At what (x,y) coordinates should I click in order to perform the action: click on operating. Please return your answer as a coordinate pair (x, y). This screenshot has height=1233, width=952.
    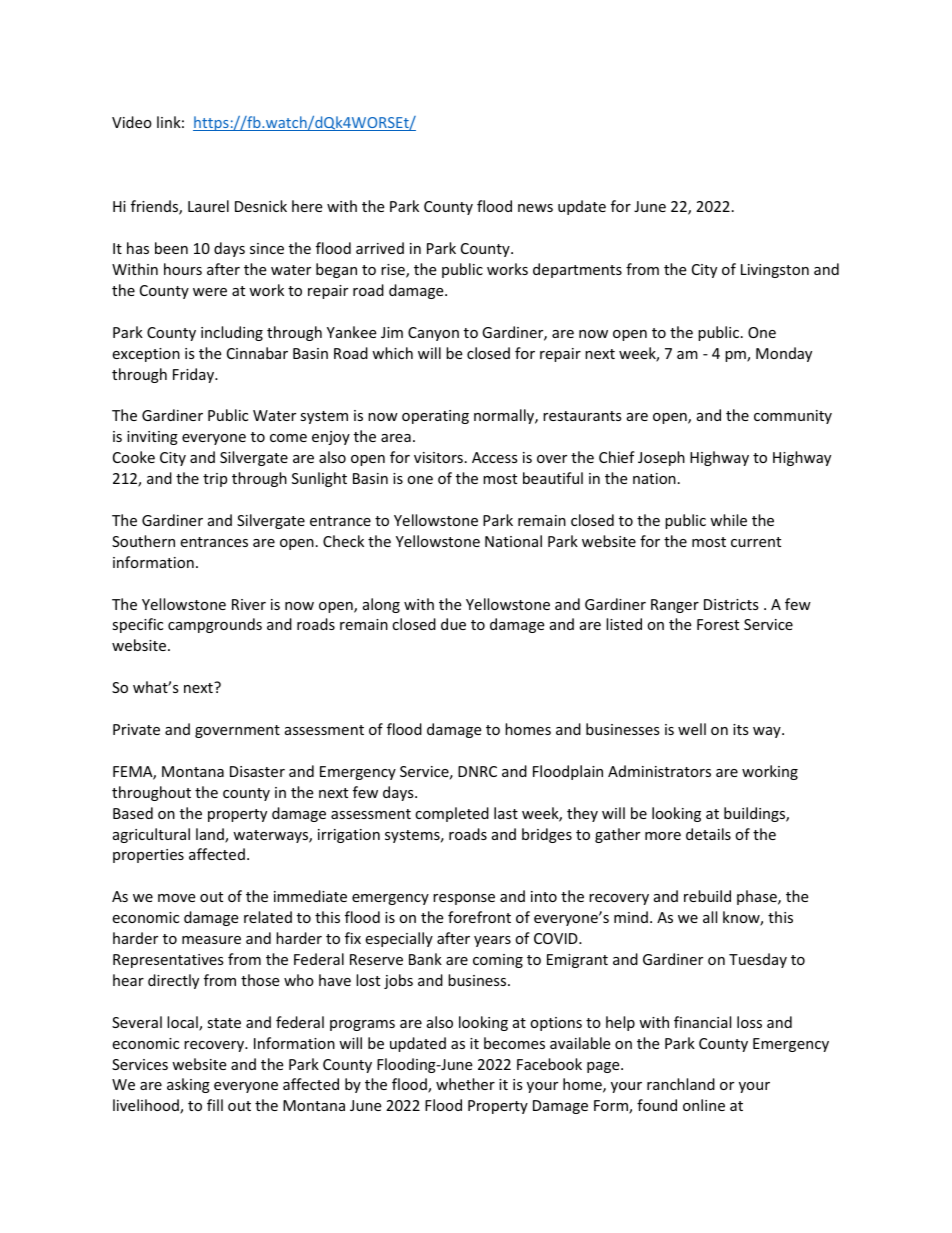
    Looking at the image, I should click on (435, 417).
